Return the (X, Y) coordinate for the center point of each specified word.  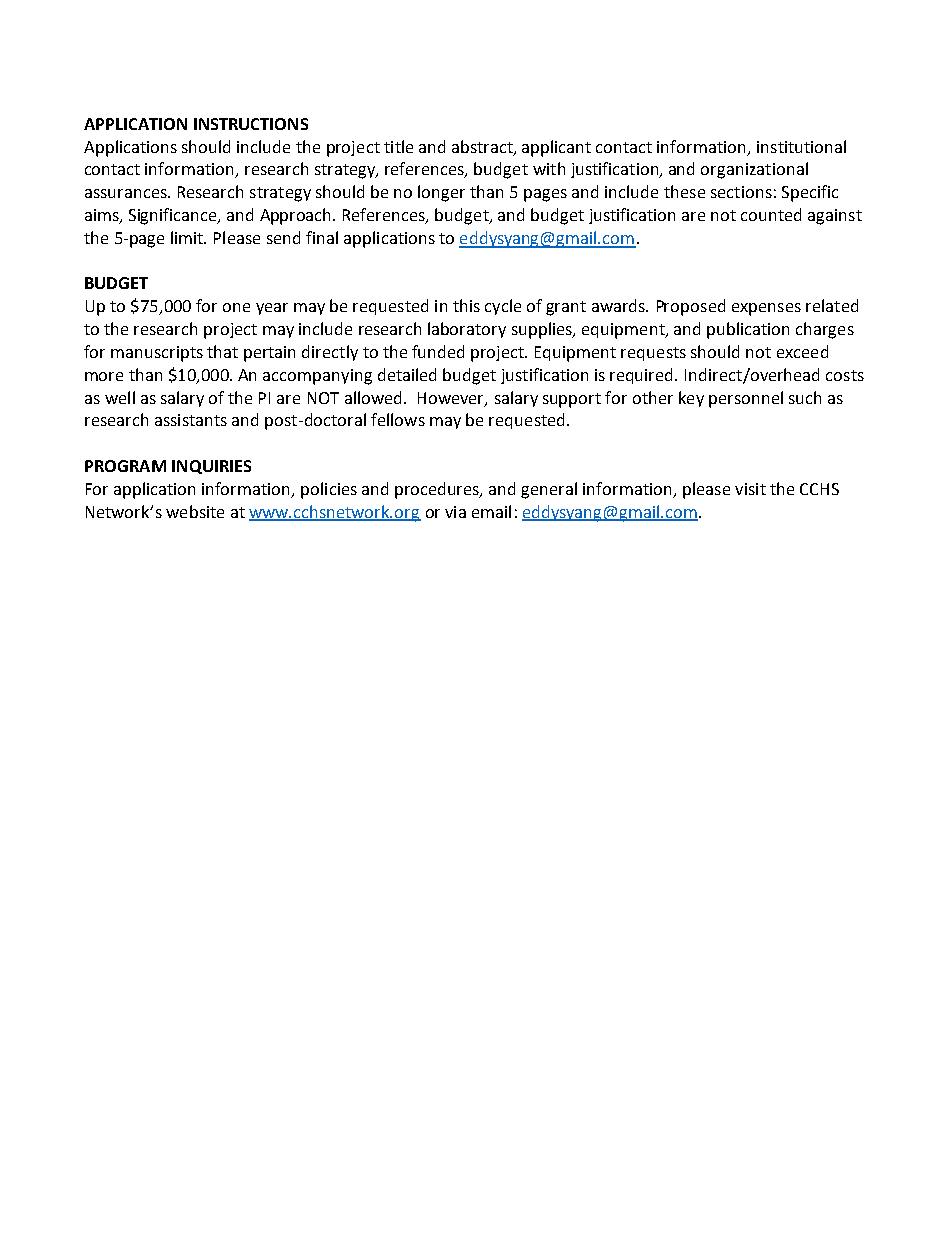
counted (771, 214)
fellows (398, 419)
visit (750, 489)
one (236, 307)
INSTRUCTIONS (251, 124)
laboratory (467, 330)
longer (441, 193)
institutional (801, 146)
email (491, 511)
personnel (746, 399)
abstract (483, 147)
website (195, 511)
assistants (191, 420)
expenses (766, 309)
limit (188, 237)
